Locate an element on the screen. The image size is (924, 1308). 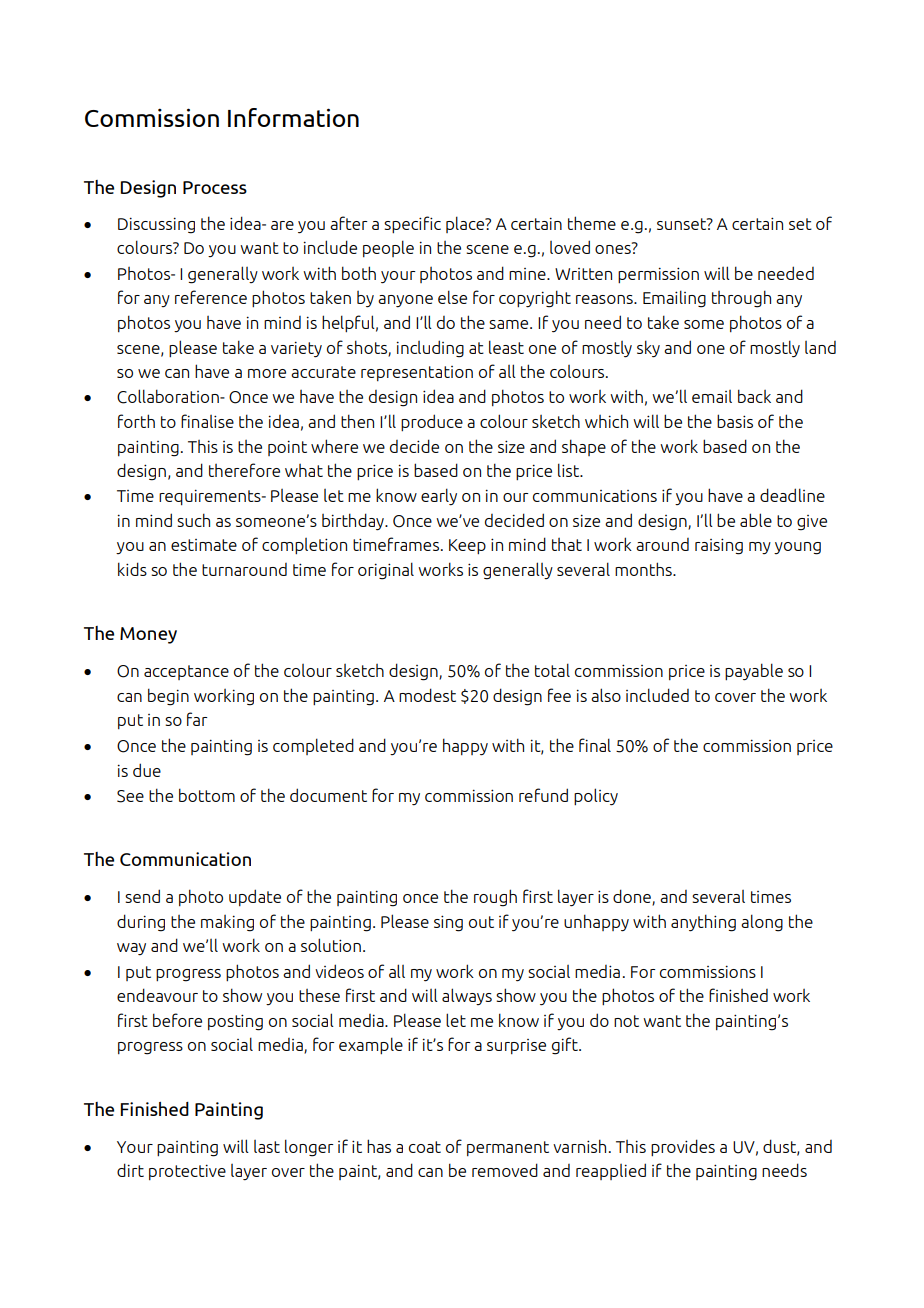
months is located at coordinates (644, 569).
